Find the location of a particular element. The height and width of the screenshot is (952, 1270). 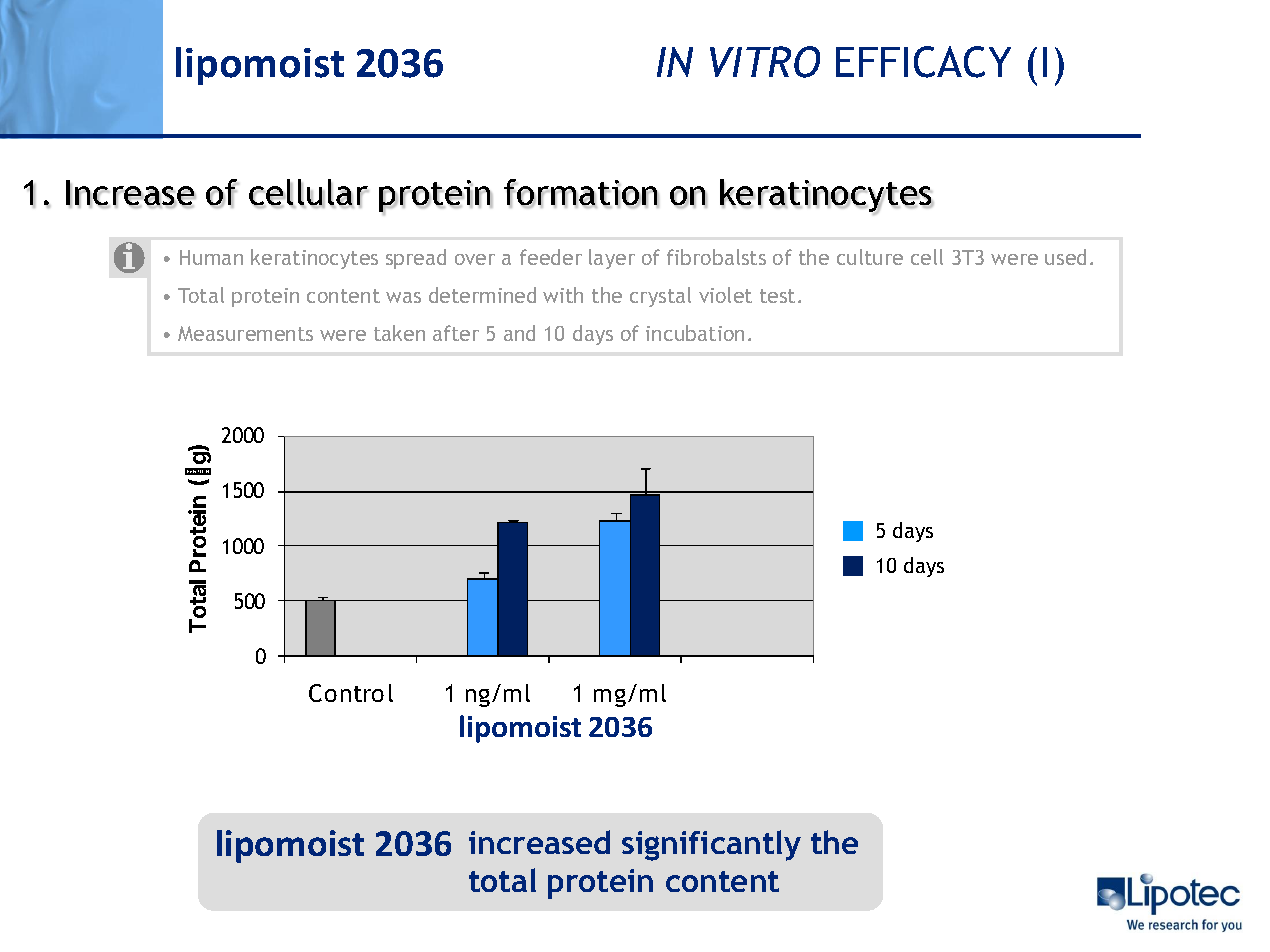

Measurements is located at coordinates (245, 333).
